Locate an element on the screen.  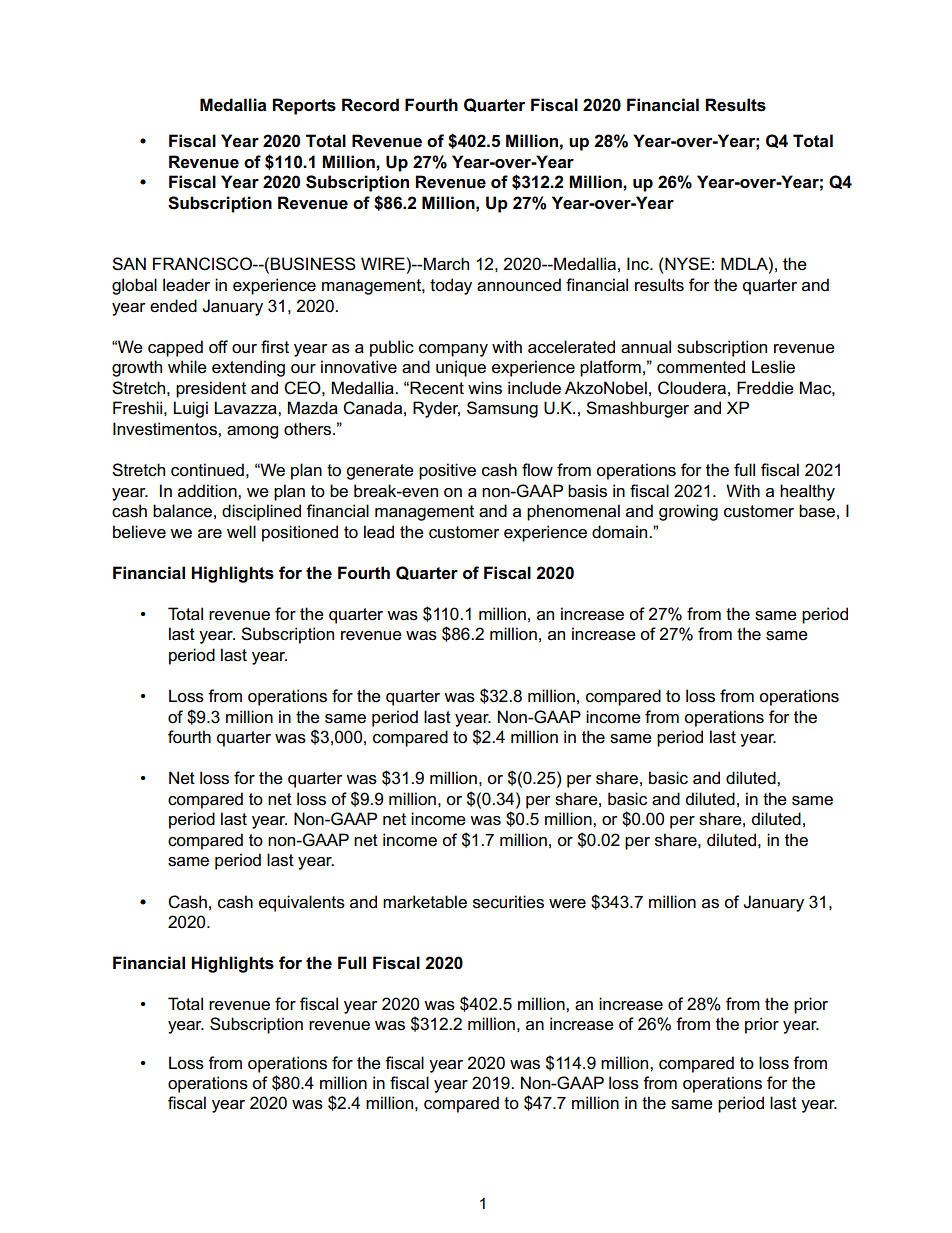
commented is located at coordinates (701, 367).
